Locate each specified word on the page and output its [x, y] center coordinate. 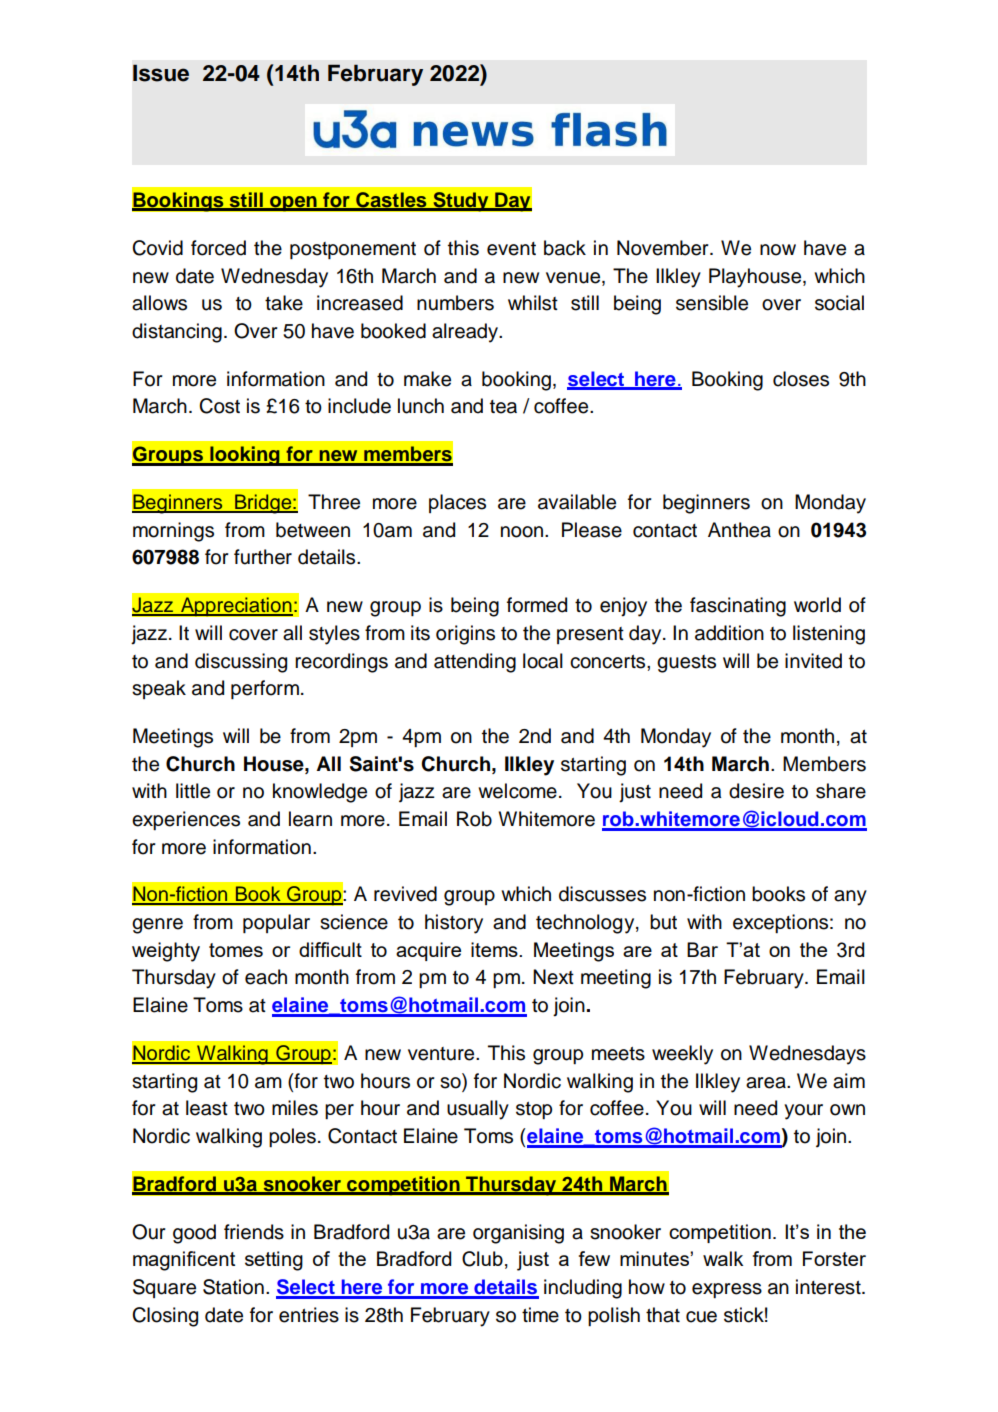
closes [801, 379]
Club [482, 1259]
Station [233, 1287]
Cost [219, 406]
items [495, 949]
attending [475, 663]
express [727, 1290]
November [664, 248]
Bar [702, 949]
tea [503, 407]
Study [461, 202]
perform [265, 689]
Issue [161, 73]
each [266, 977]
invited [813, 661]
